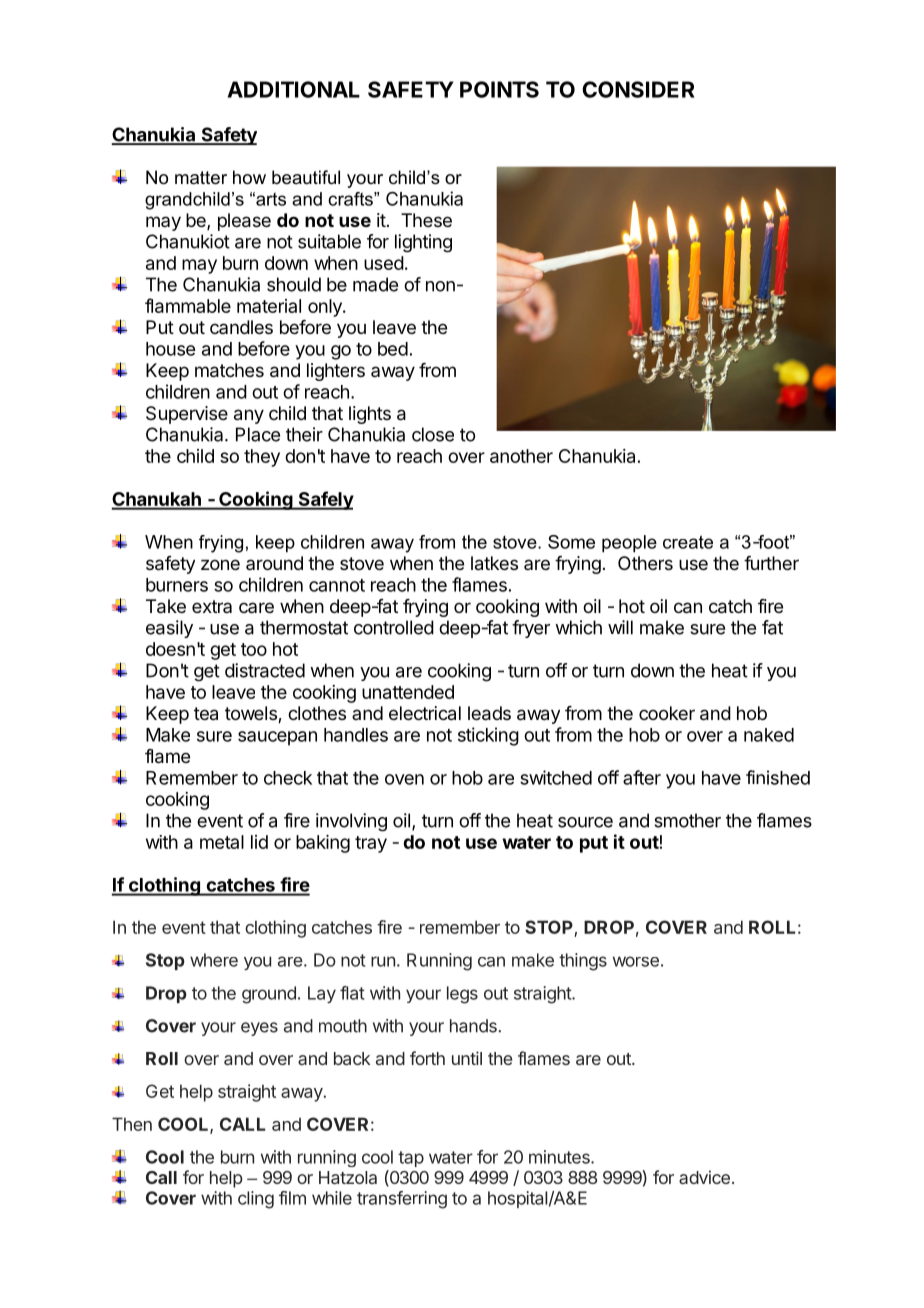 The image size is (924, 1308). Describe the element at coordinates (499, 89) in the screenshot. I see `POINTS` at that location.
